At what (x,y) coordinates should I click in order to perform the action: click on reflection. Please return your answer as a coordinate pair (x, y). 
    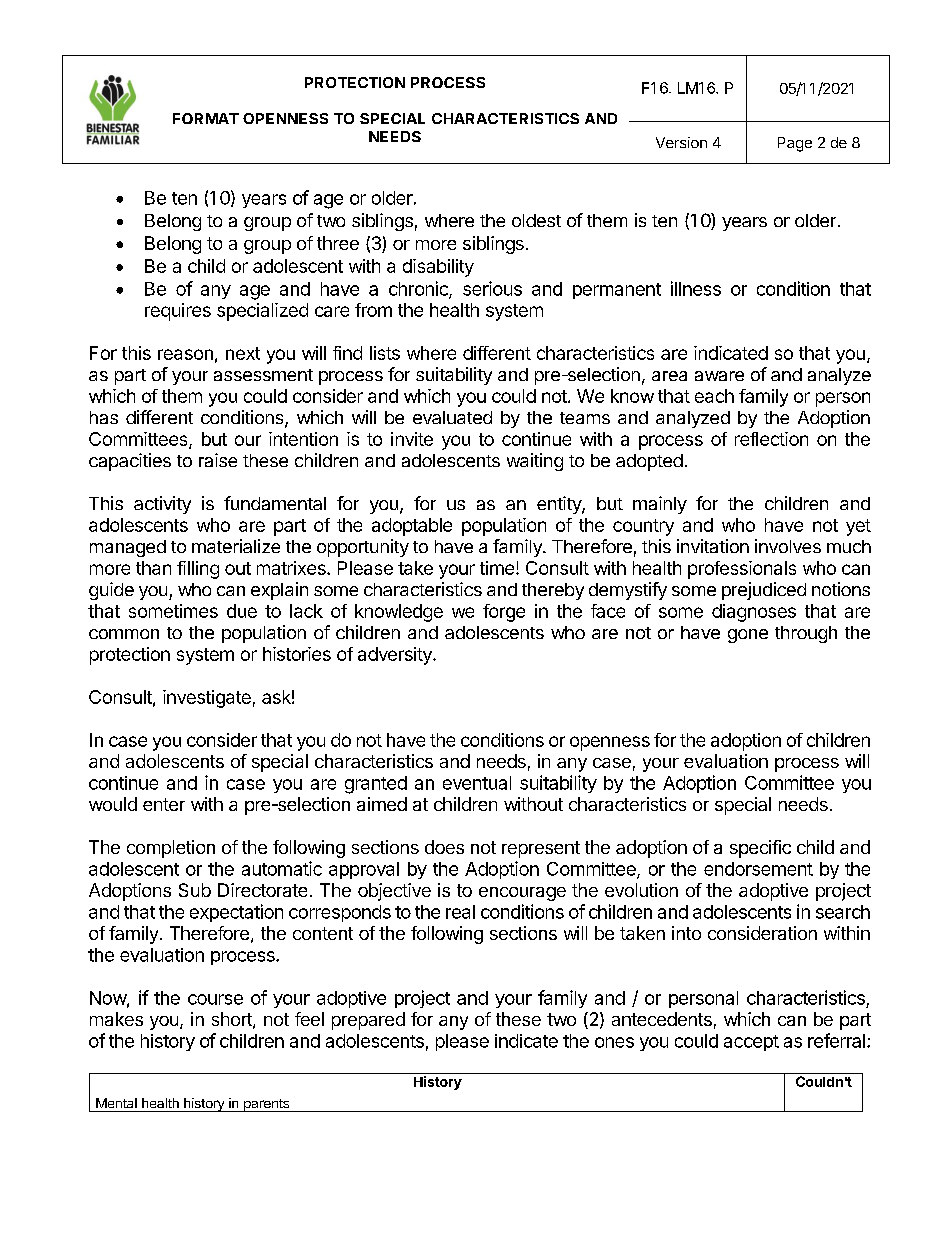
    Looking at the image, I should click on (771, 439).
